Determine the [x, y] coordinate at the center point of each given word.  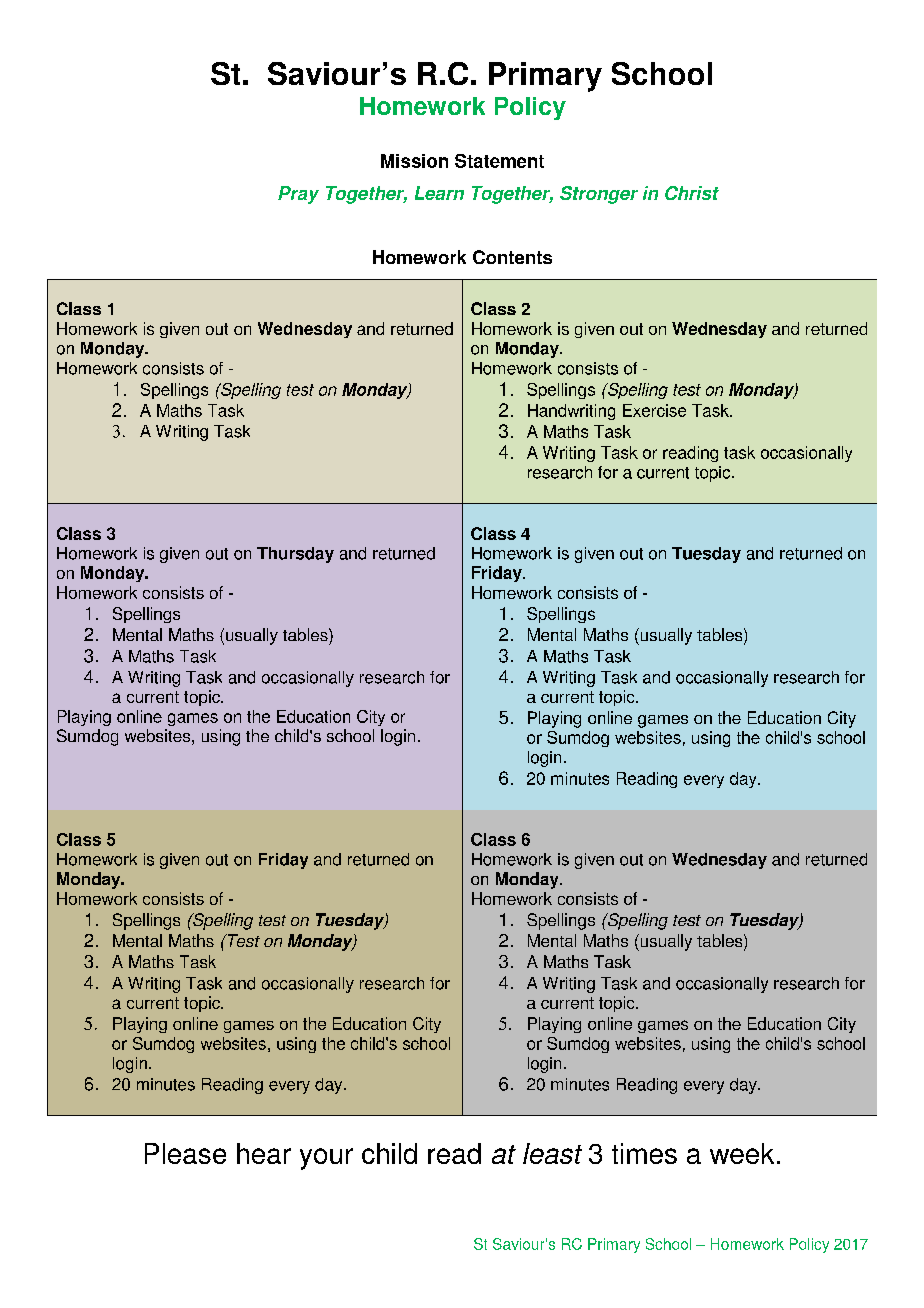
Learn [439, 193]
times [644, 1153]
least [552, 1153]
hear [264, 1153]
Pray [298, 195]
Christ [692, 193]
